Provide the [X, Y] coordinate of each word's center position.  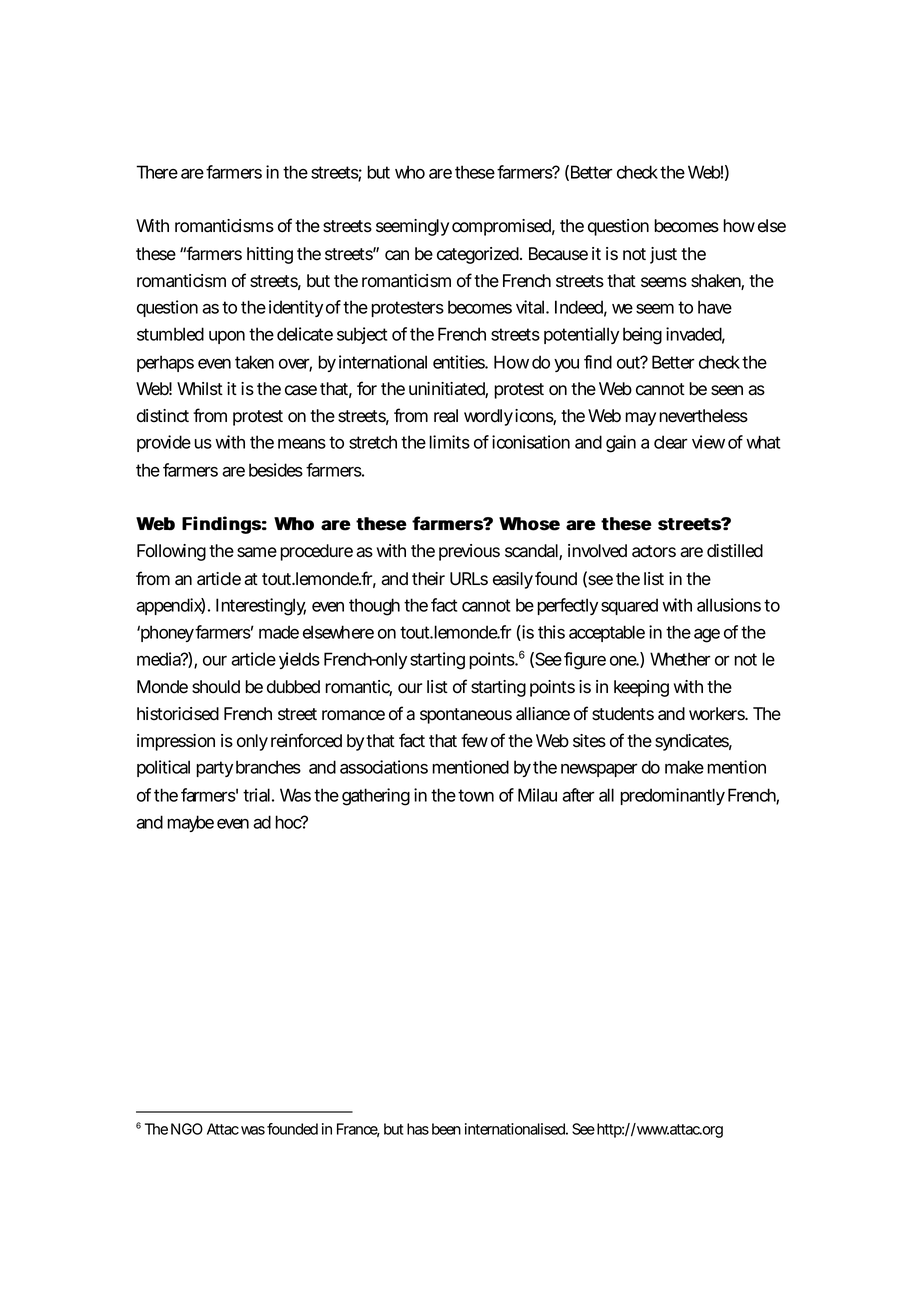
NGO [187, 1129]
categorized [479, 255]
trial [256, 795]
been [446, 1129]
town [476, 795]
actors [654, 551]
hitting [270, 255]
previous [469, 552]
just [663, 255]
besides [276, 470]
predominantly [672, 796]
